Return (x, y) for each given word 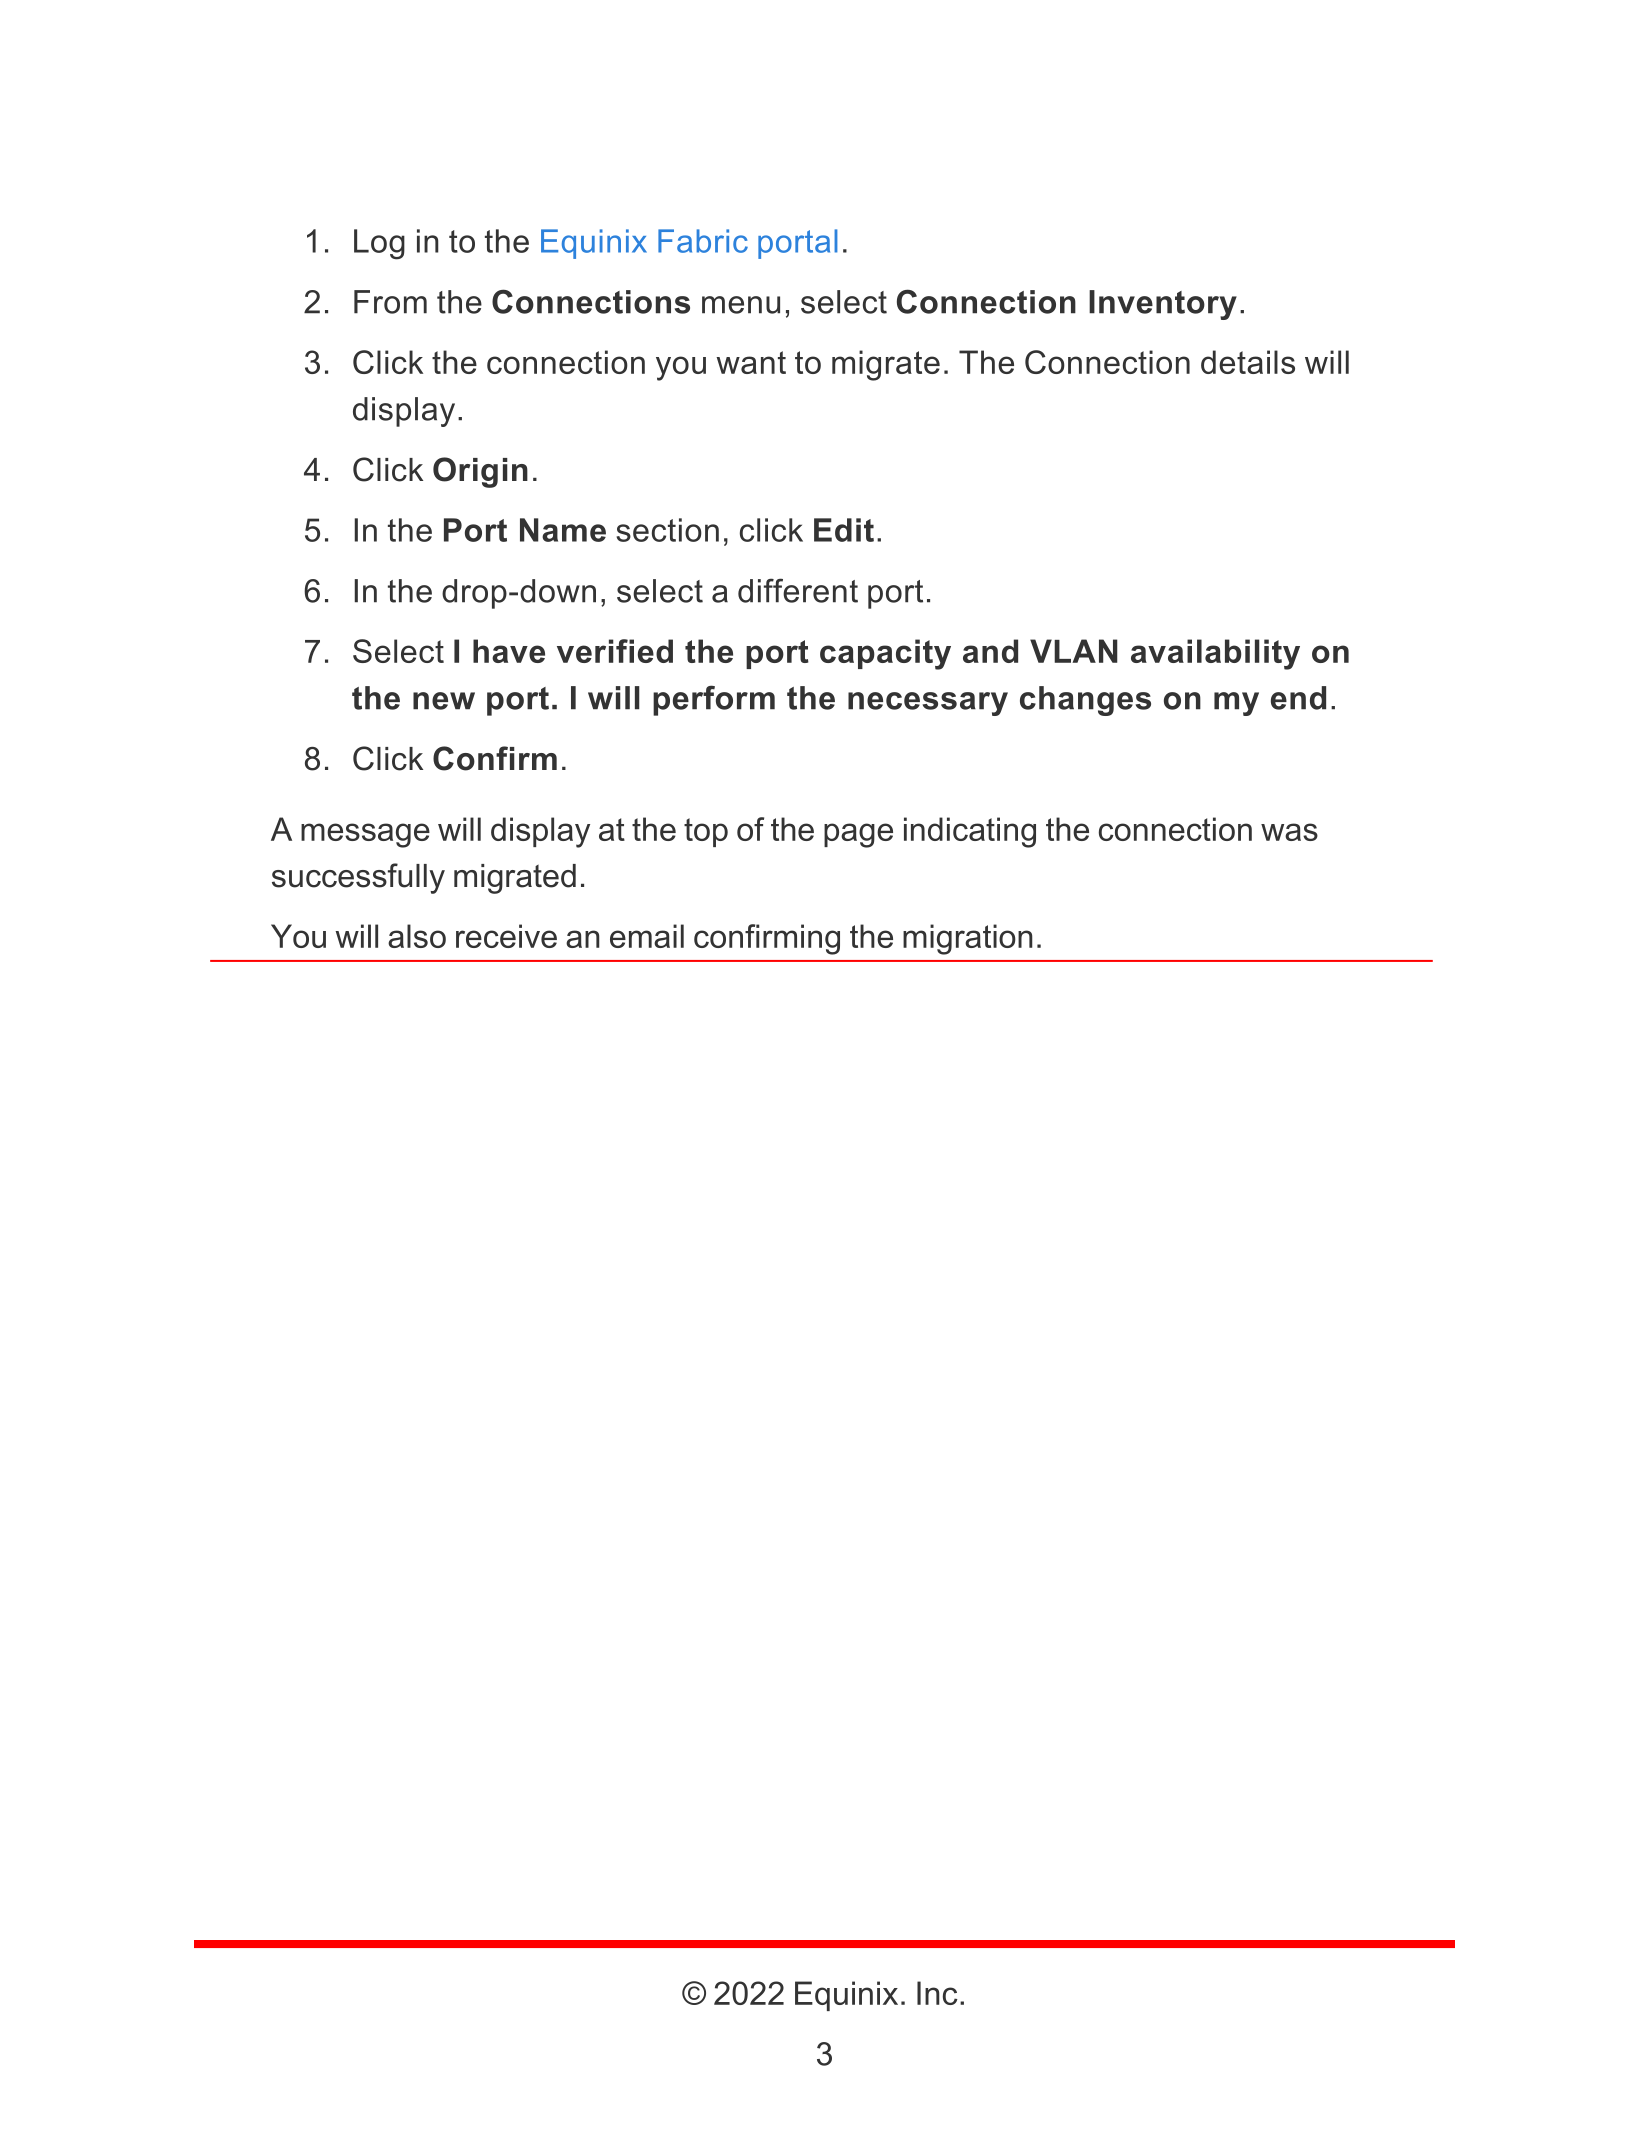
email (647, 936)
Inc (937, 1993)
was (1289, 832)
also (417, 936)
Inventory (1163, 305)
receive (506, 936)
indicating (970, 832)
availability (1215, 654)
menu (741, 305)
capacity (885, 654)
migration (968, 939)
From (390, 302)
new (444, 701)
